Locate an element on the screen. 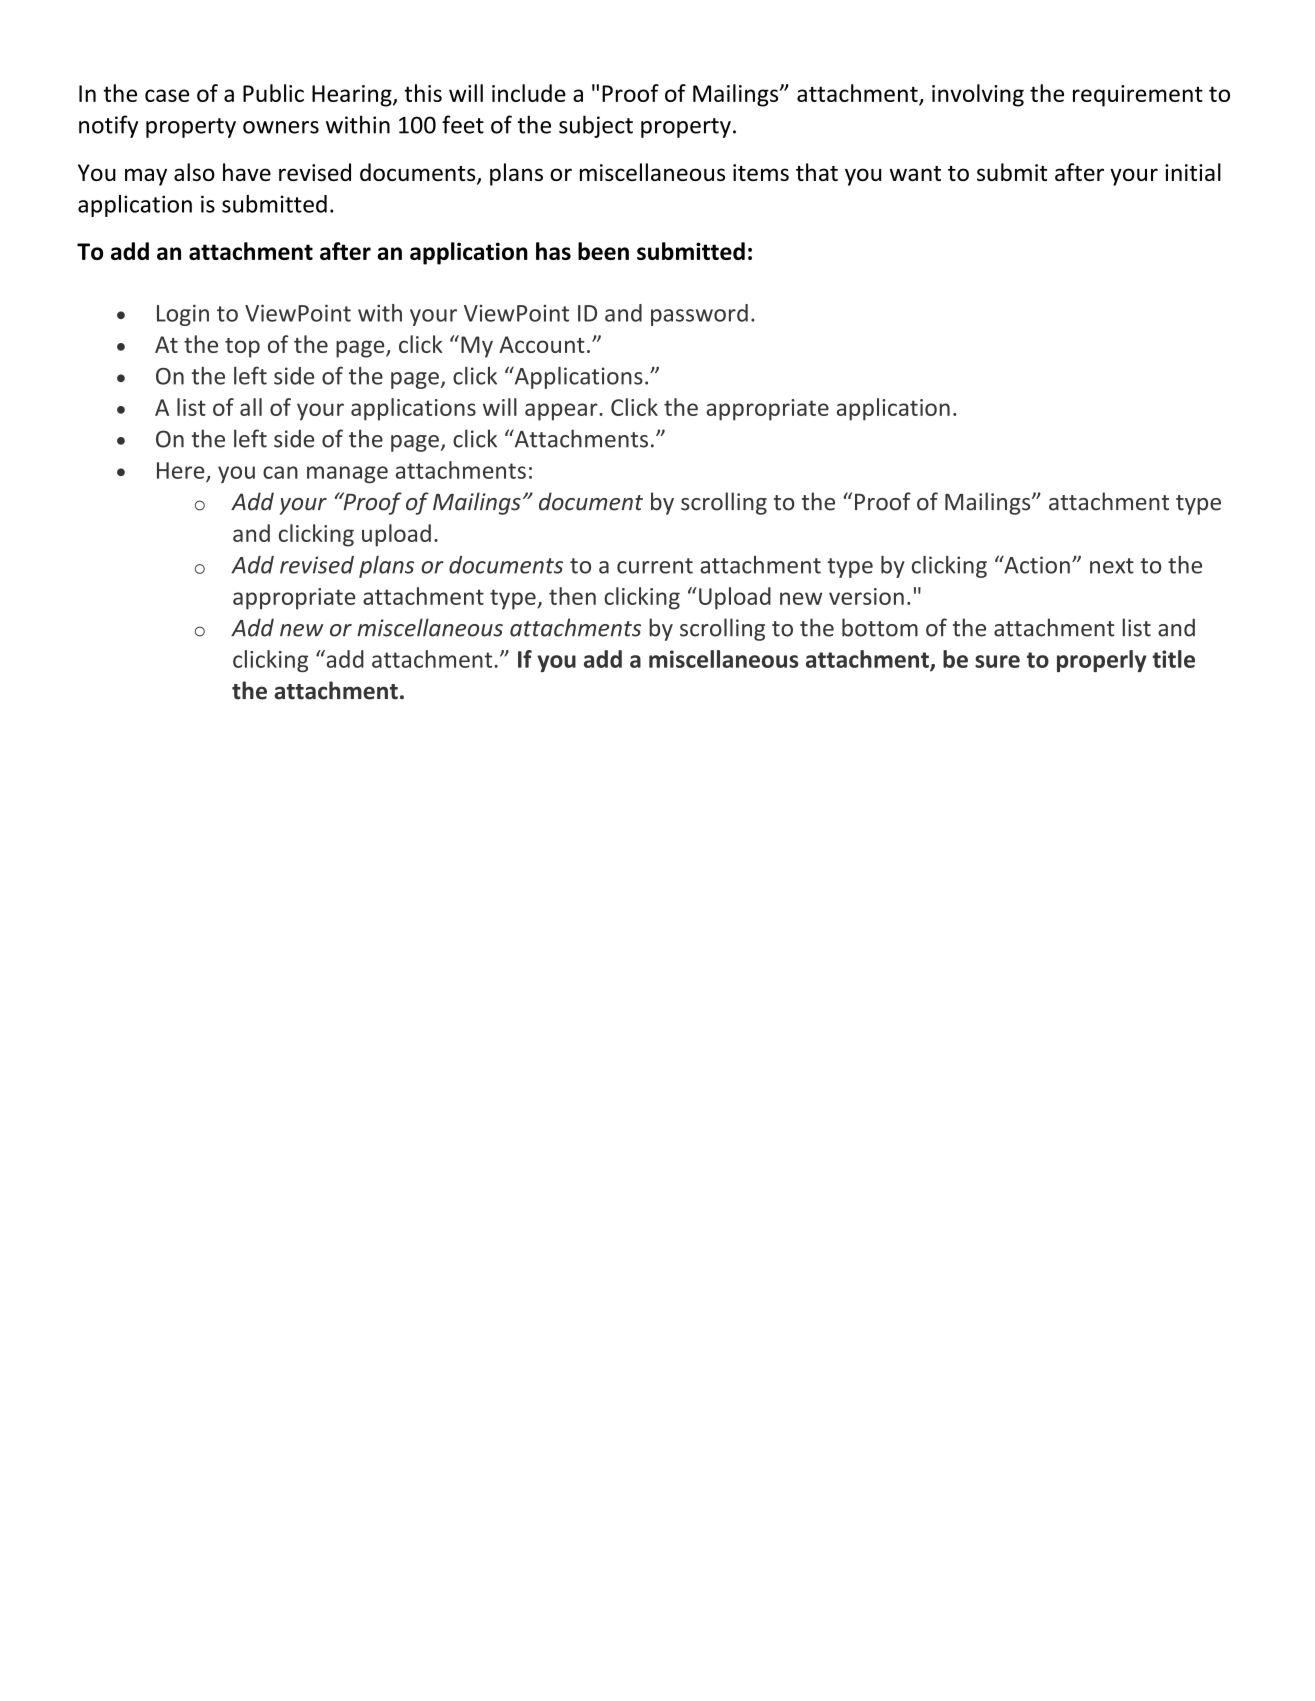 The image size is (1315, 1701). appear is located at coordinates (562, 412).
